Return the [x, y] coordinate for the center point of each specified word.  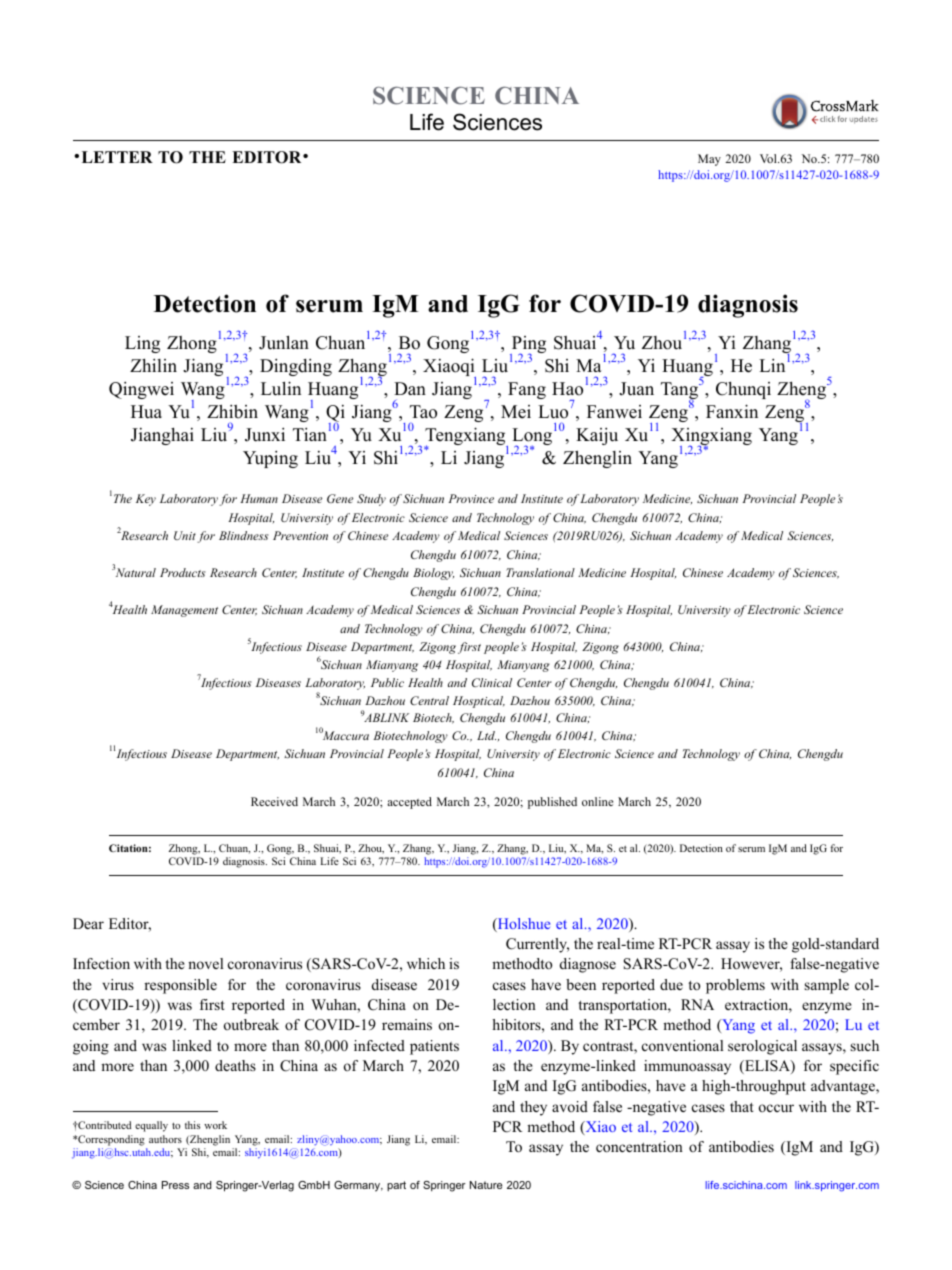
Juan [636, 389]
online [597, 801]
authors [165, 1139]
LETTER [117, 157]
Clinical [492, 682]
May [709, 160]
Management [184, 611]
